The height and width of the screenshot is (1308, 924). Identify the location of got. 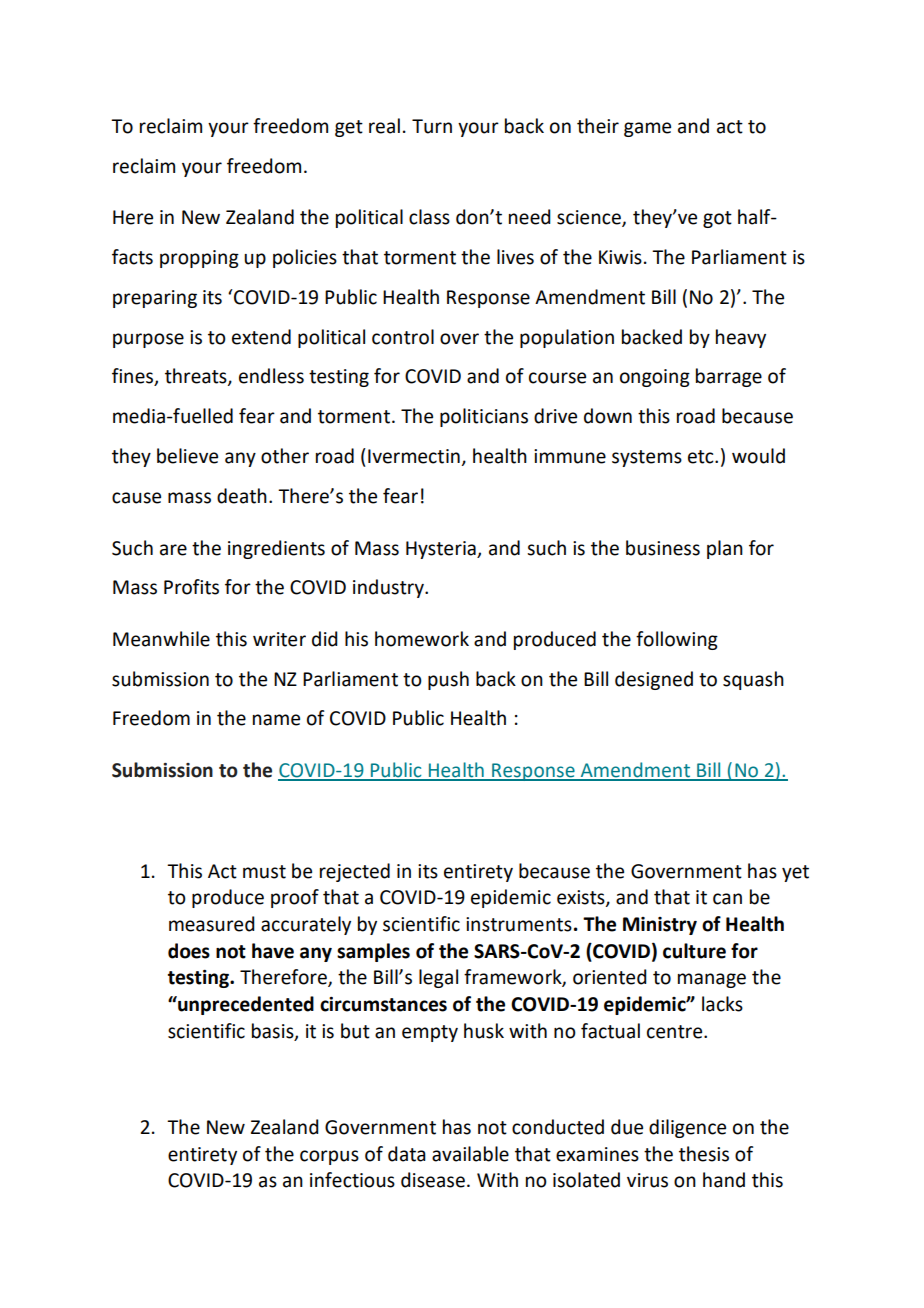
(717, 219).
